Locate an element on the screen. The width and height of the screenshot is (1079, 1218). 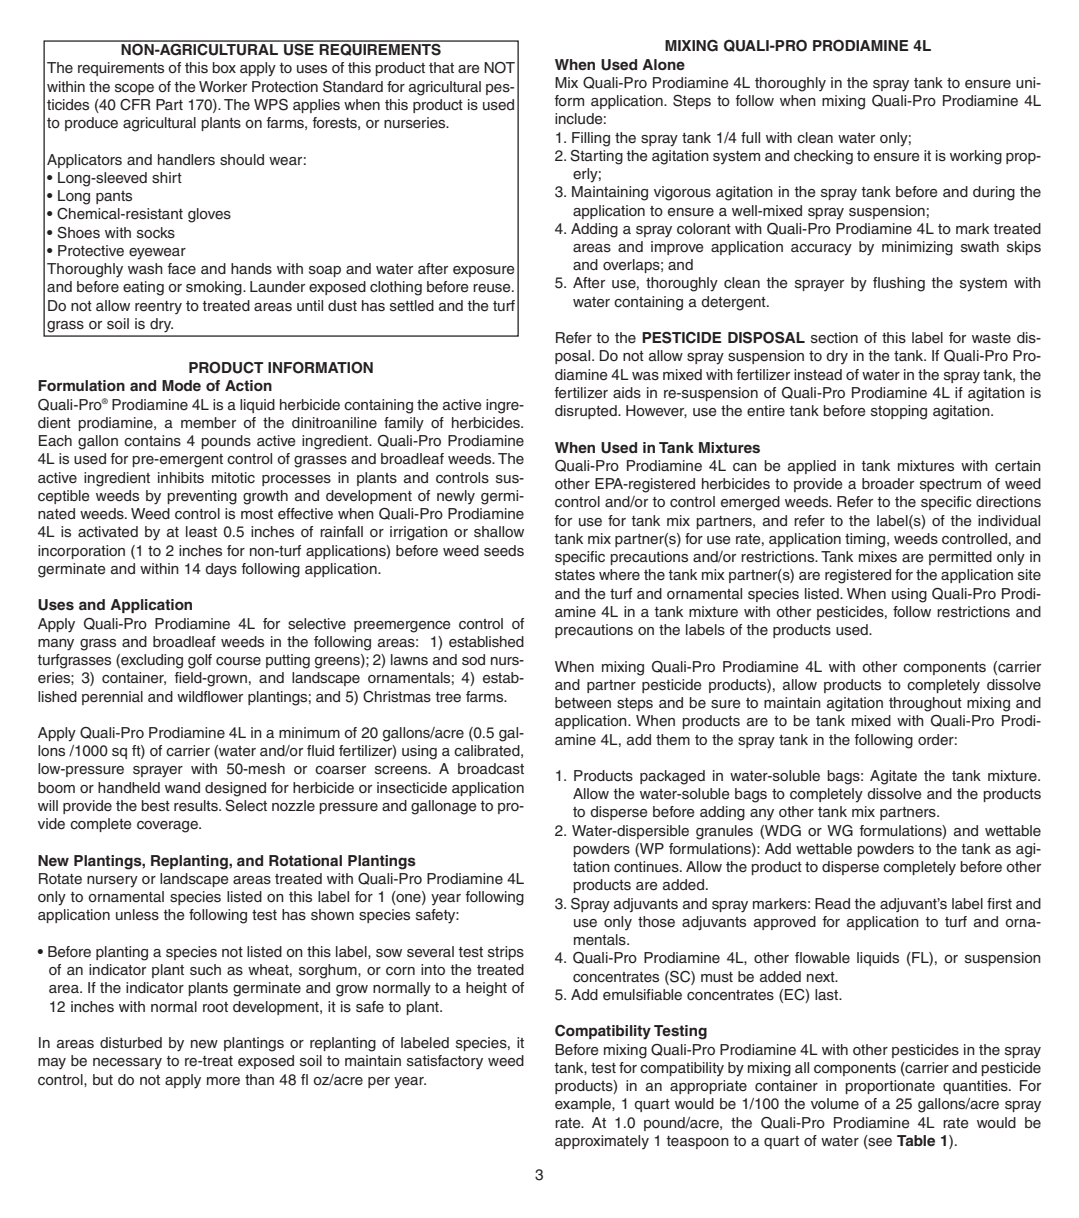
CFR is located at coordinates (135, 105).
